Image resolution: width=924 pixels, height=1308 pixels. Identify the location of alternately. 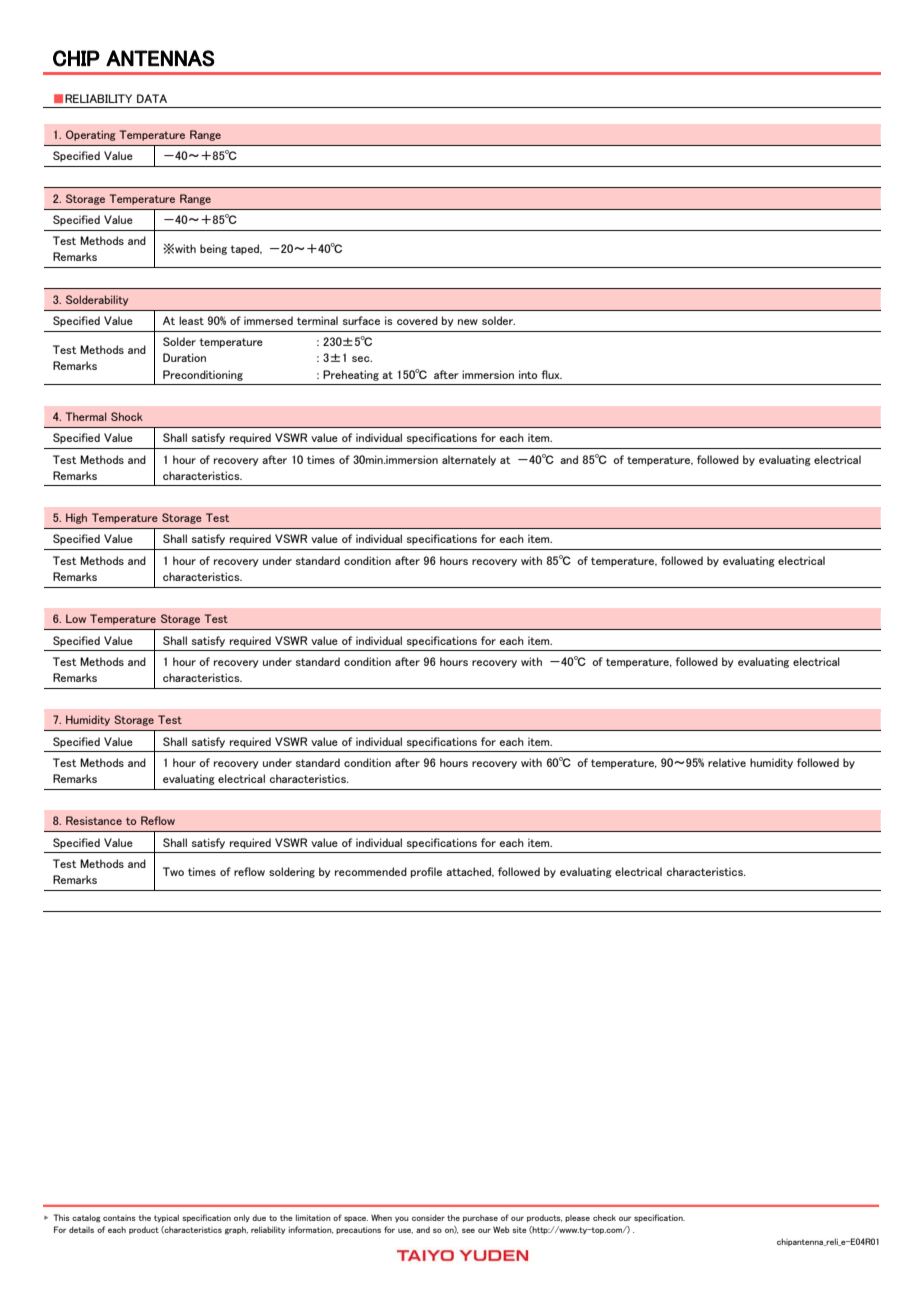
(469, 460).
